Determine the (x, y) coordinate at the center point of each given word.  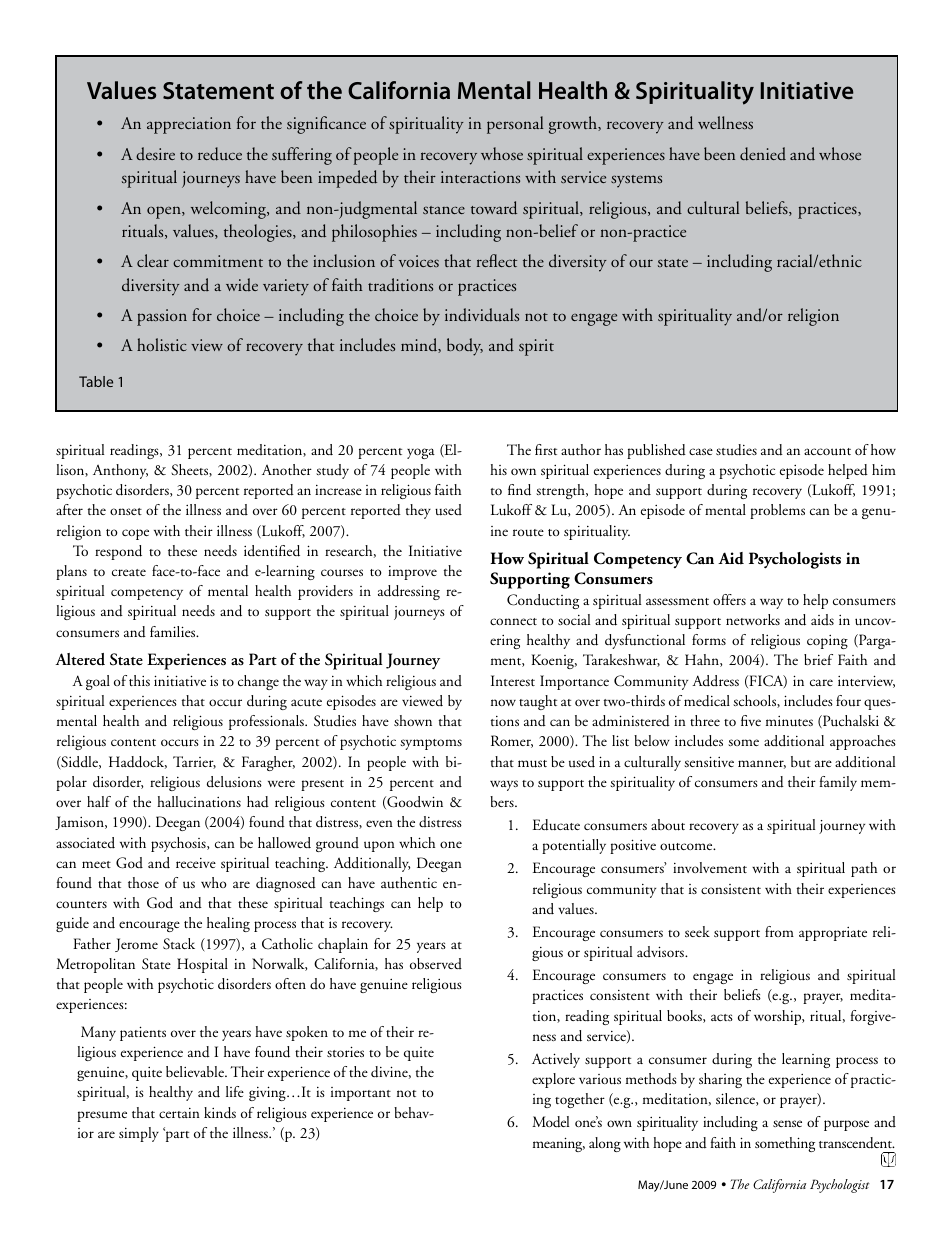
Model (550, 1122)
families (174, 631)
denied (763, 154)
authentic (409, 883)
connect (513, 621)
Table (96, 381)
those (143, 882)
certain (179, 1113)
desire (155, 154)
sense (787, 1123)
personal (515, 125)
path (864, 869)
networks (753, 619)
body (465, 347)
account (827, 452)
